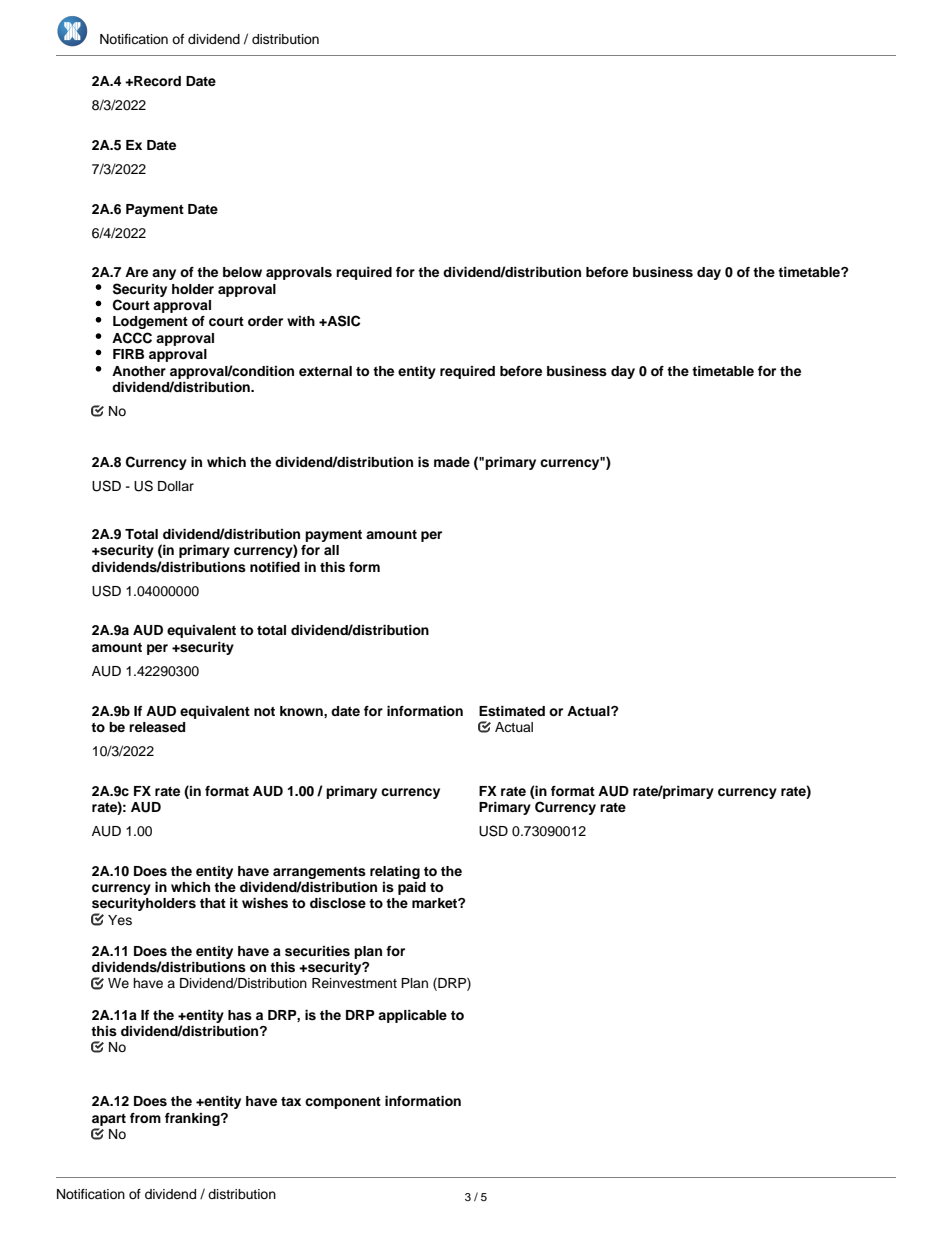 The height and width of the page is (1233, 952). Describe the element at coordinates (291, 1101) in the page. I see `tax` at that location.
